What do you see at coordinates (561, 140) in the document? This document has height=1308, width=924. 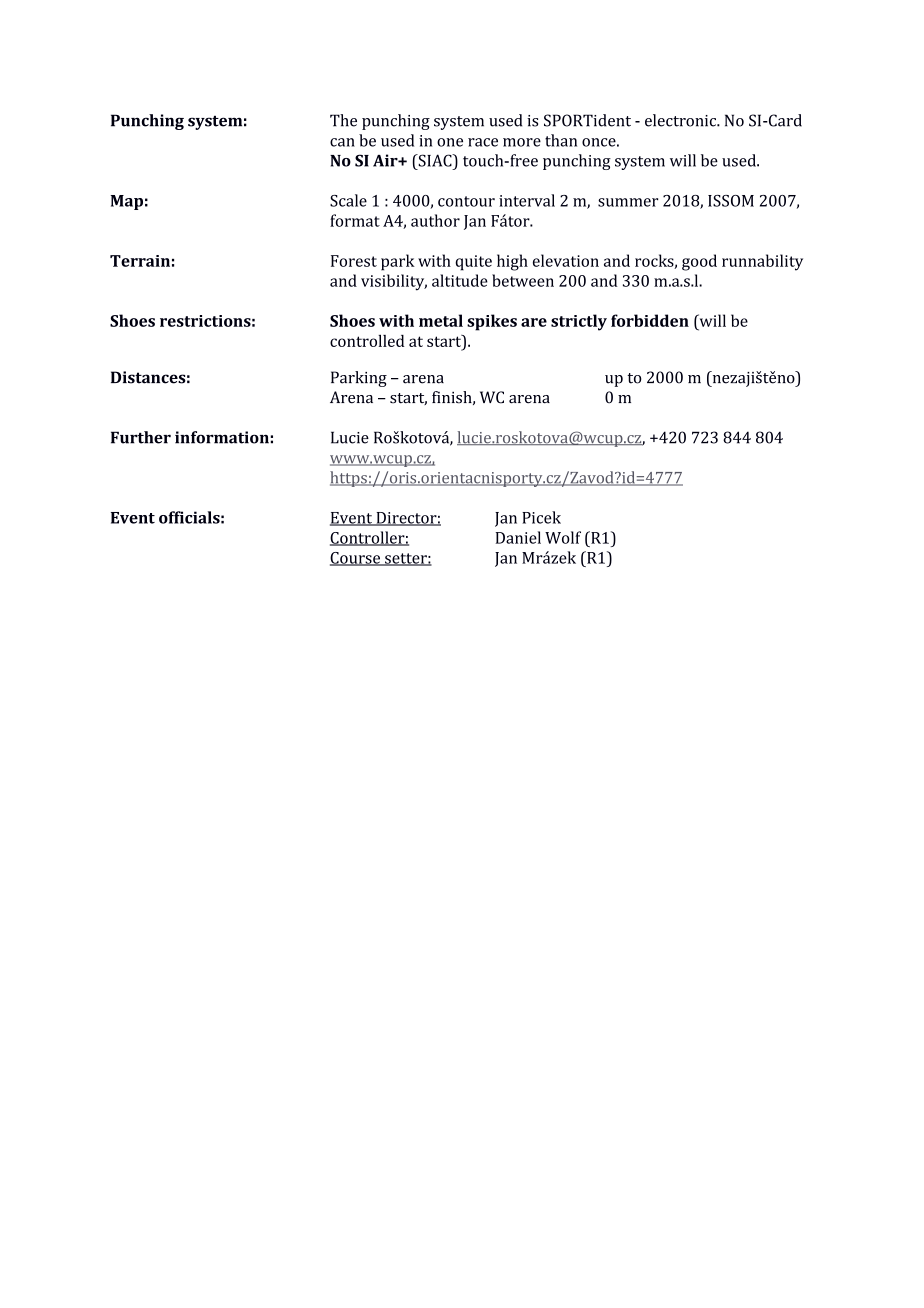 I see `than` at bounding box center [561, 140].
